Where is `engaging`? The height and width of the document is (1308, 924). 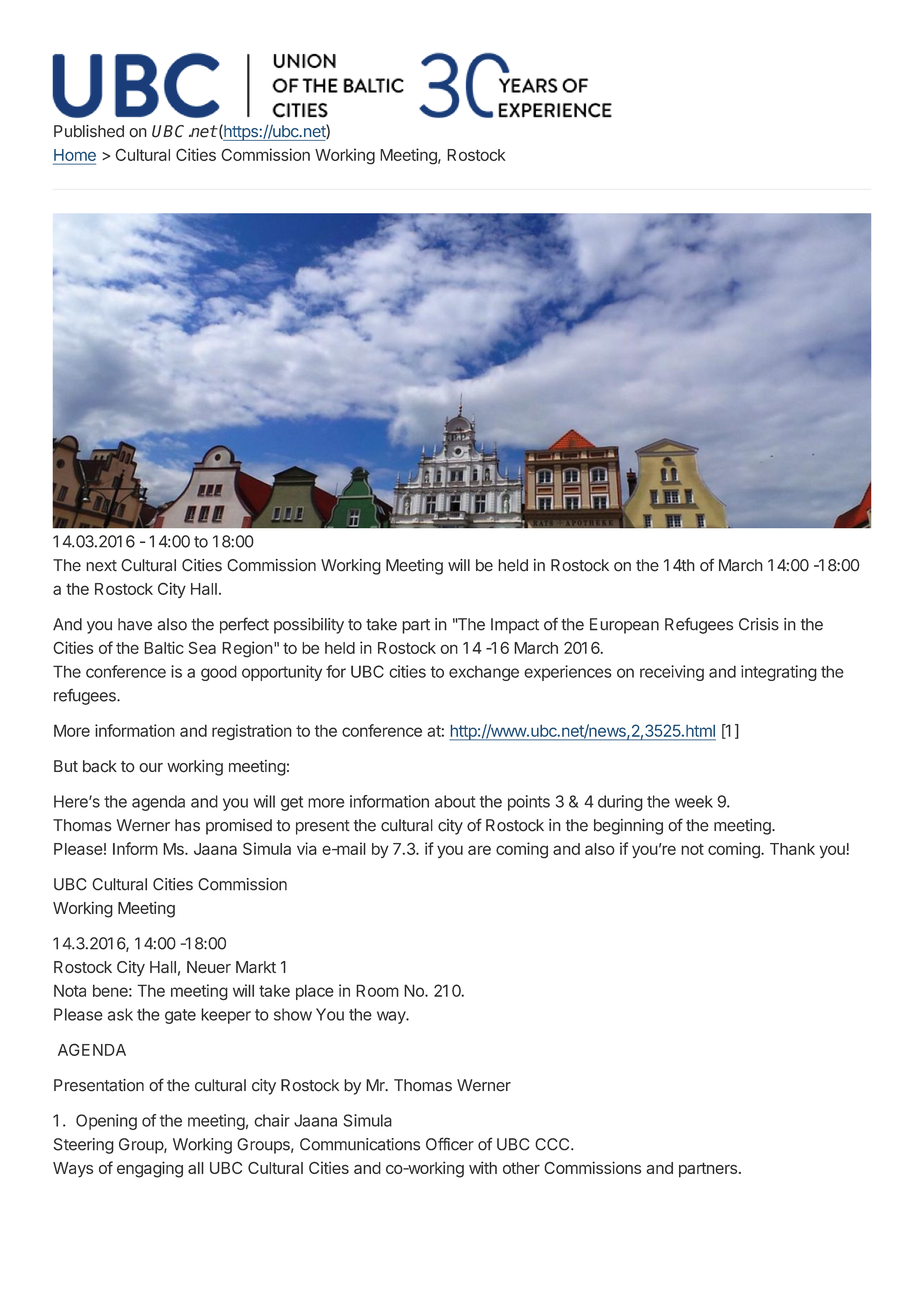 engaging is located at coordinates (150, 1169).
